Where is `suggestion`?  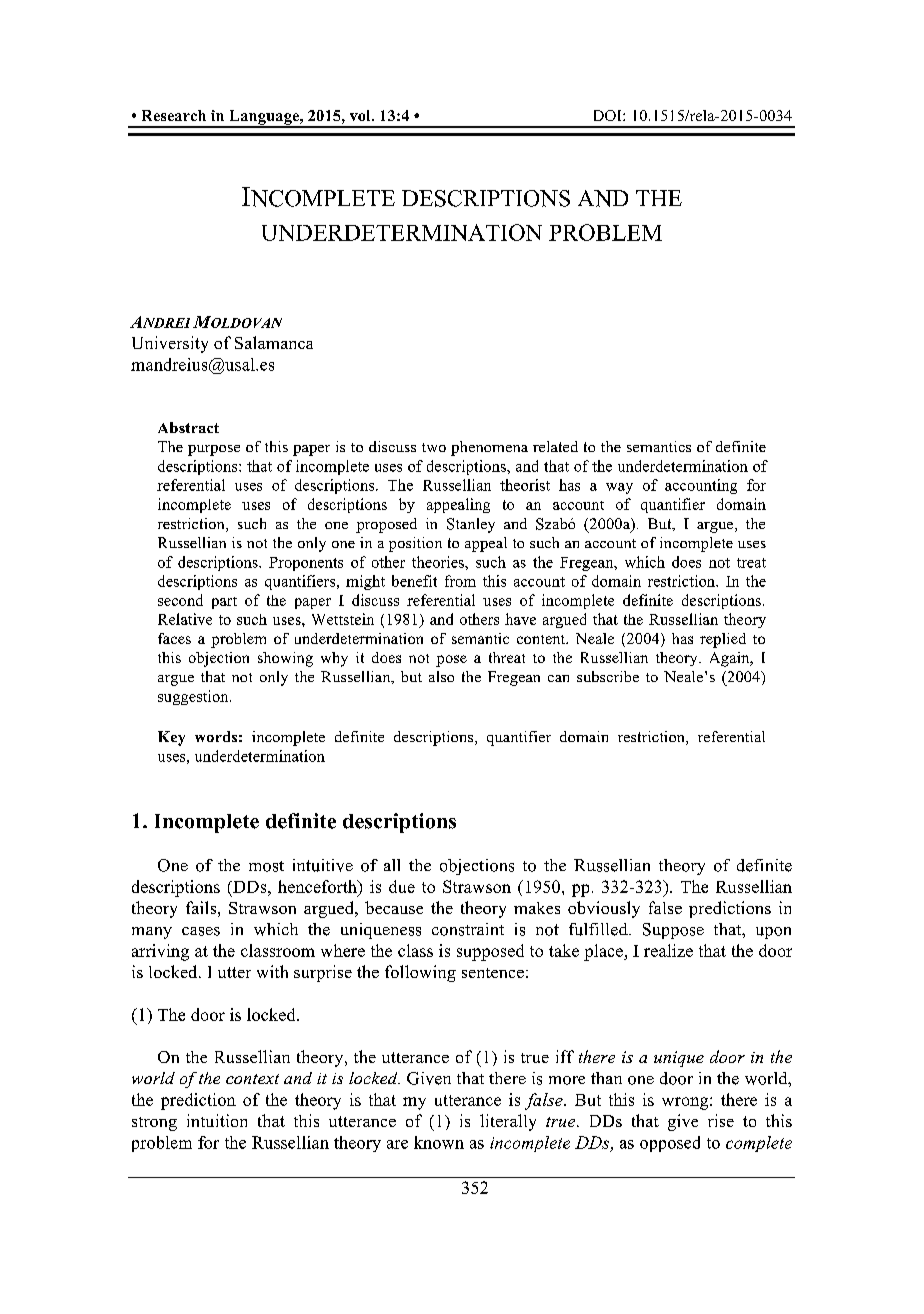
suggestion is located at coordinates (194, 697).
